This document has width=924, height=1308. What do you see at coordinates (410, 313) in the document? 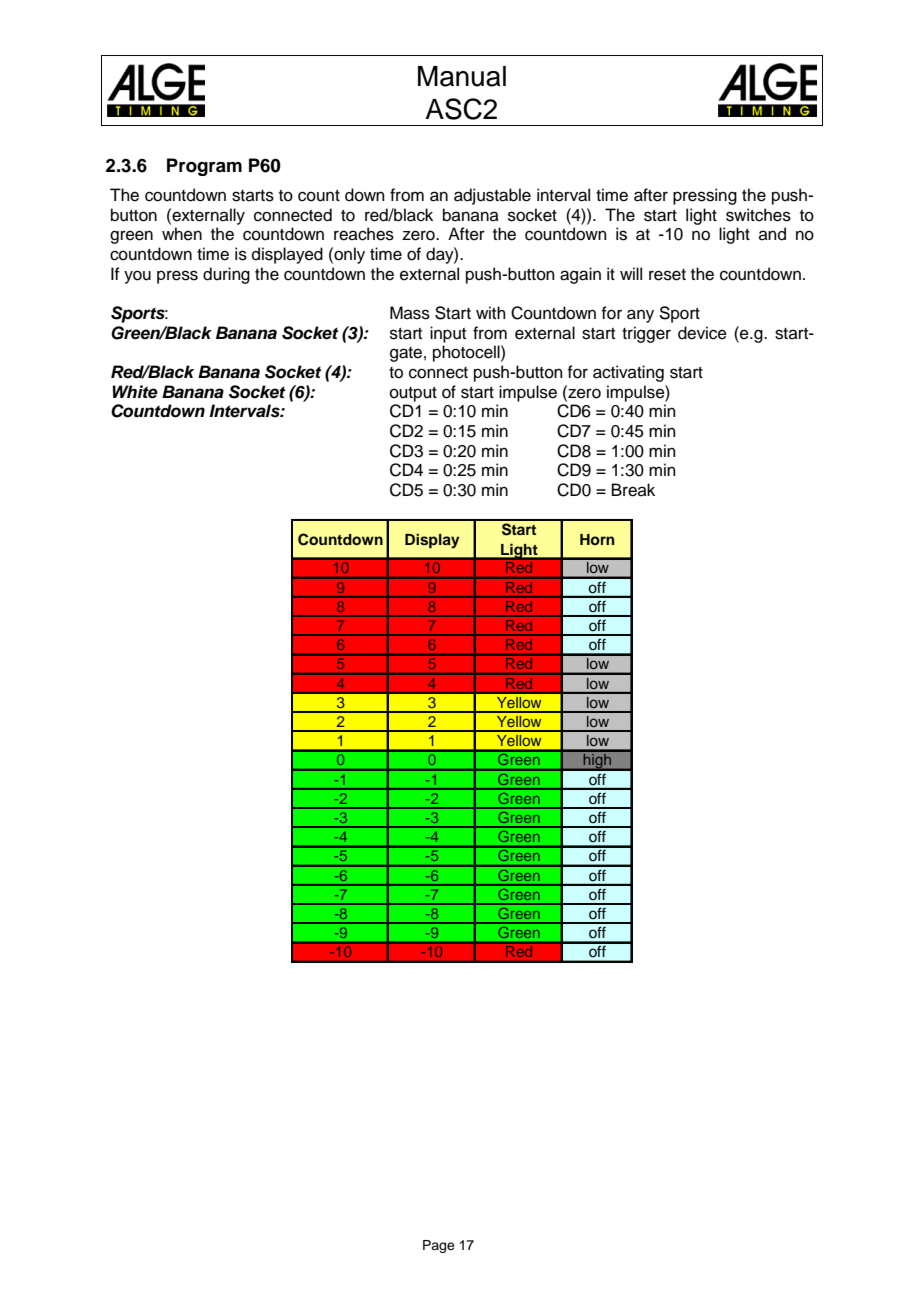
I see `Mass` at bounding box center [410, 313].
